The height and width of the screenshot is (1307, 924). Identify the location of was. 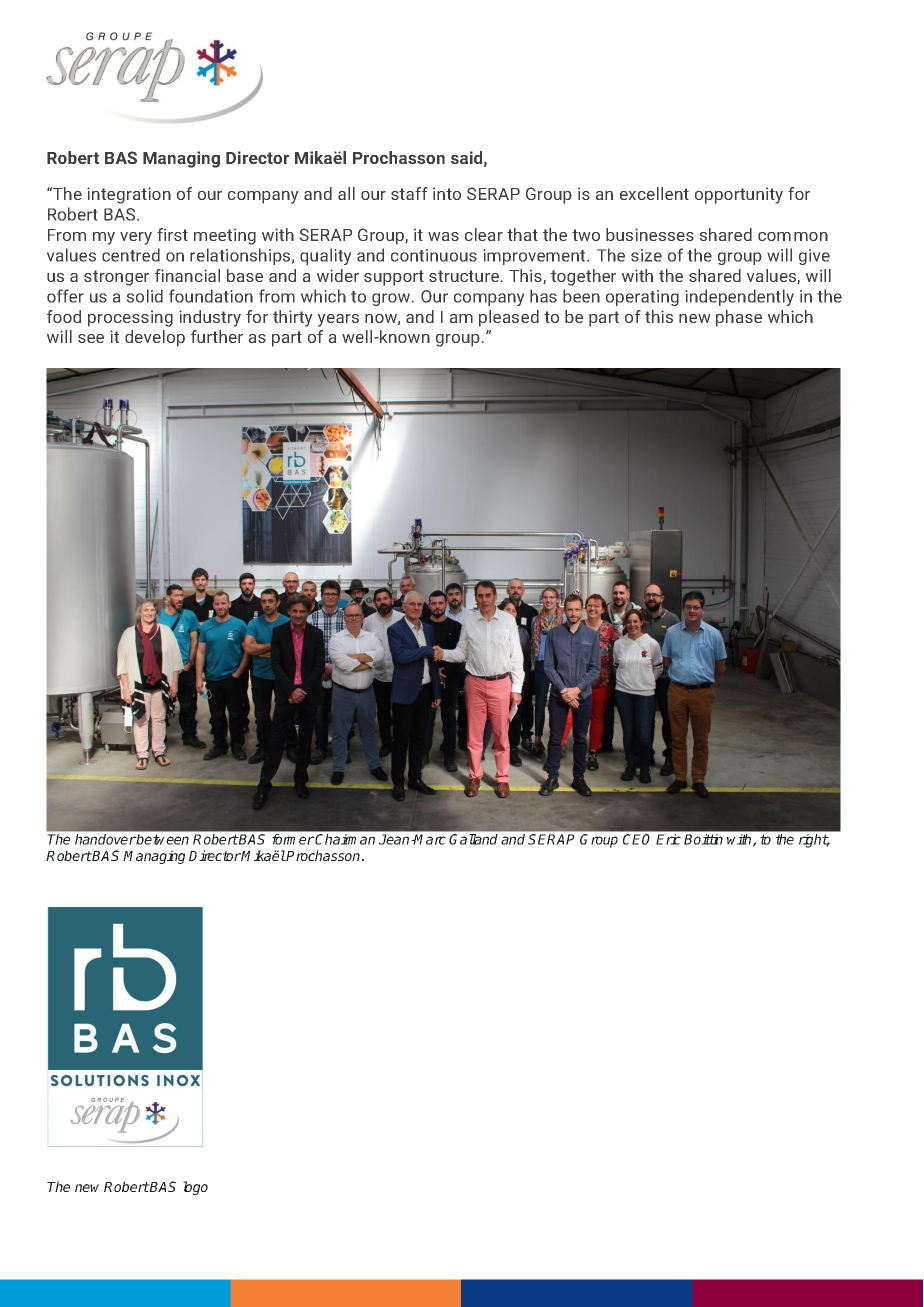
(443, 236).
